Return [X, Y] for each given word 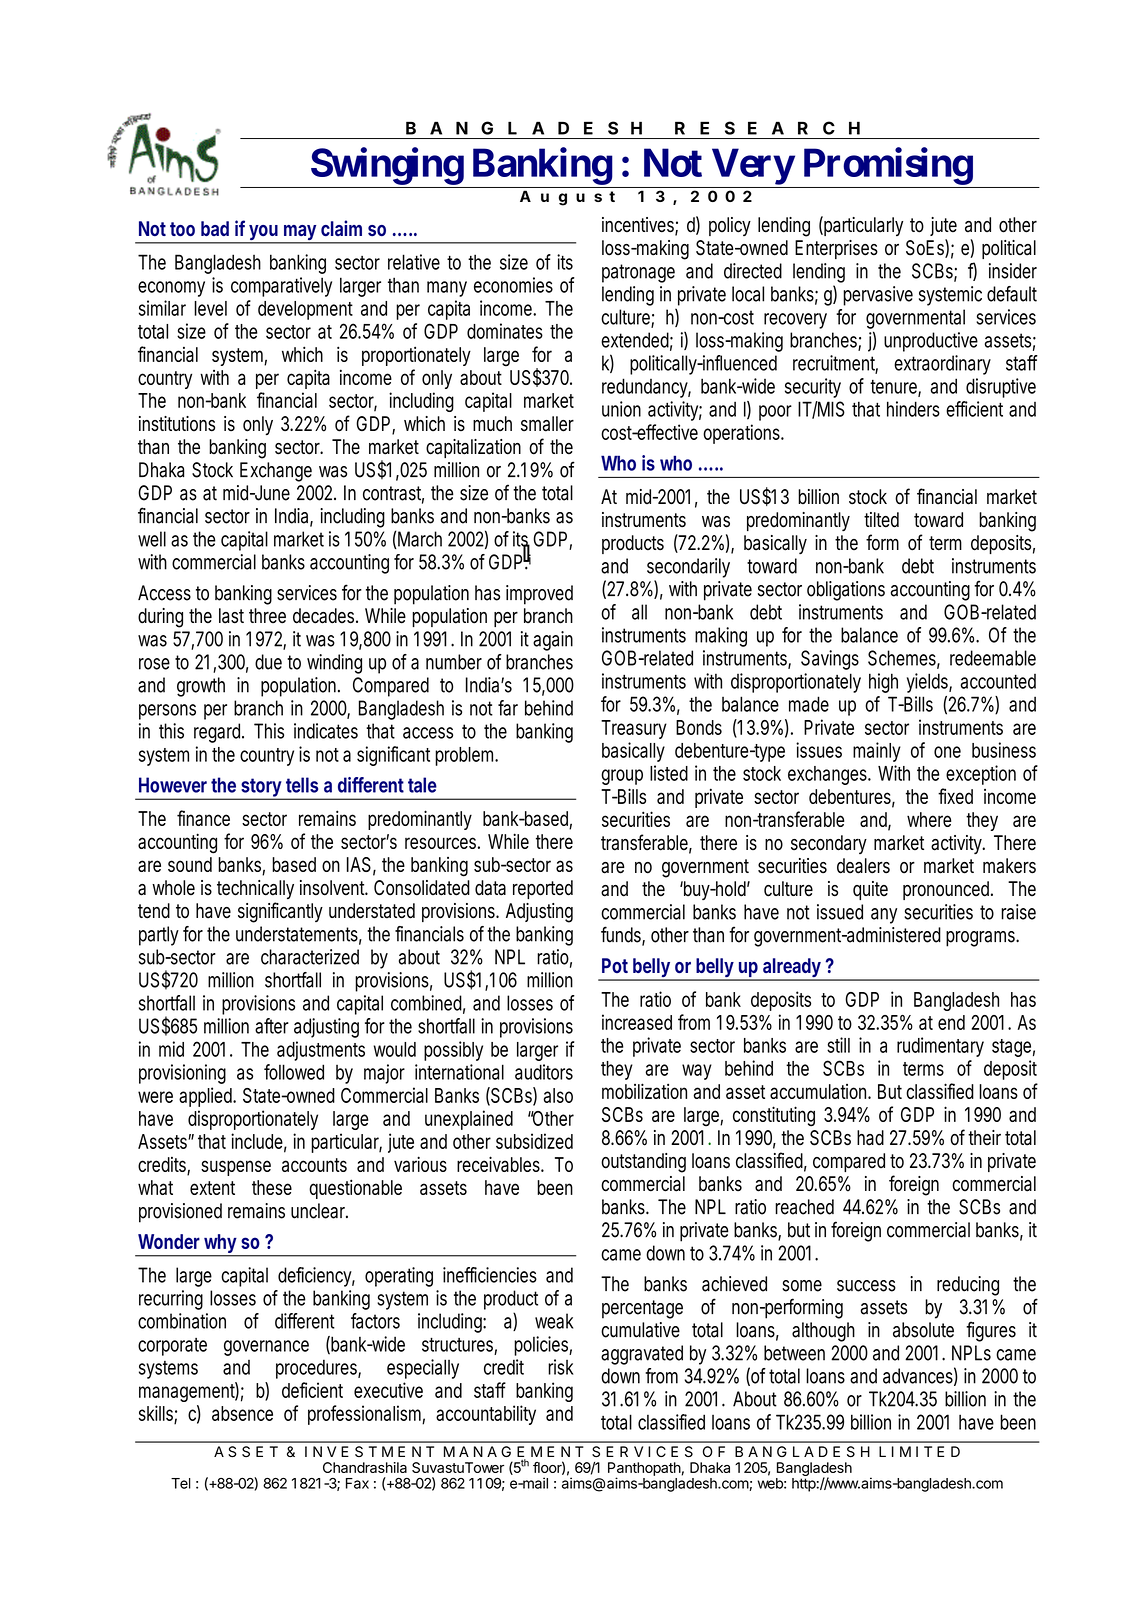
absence [242, 1413]
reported [543, 889]
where [929, 819]
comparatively [281, 287]
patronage [638, 273]
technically [255, 889]
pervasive [878, 296]
